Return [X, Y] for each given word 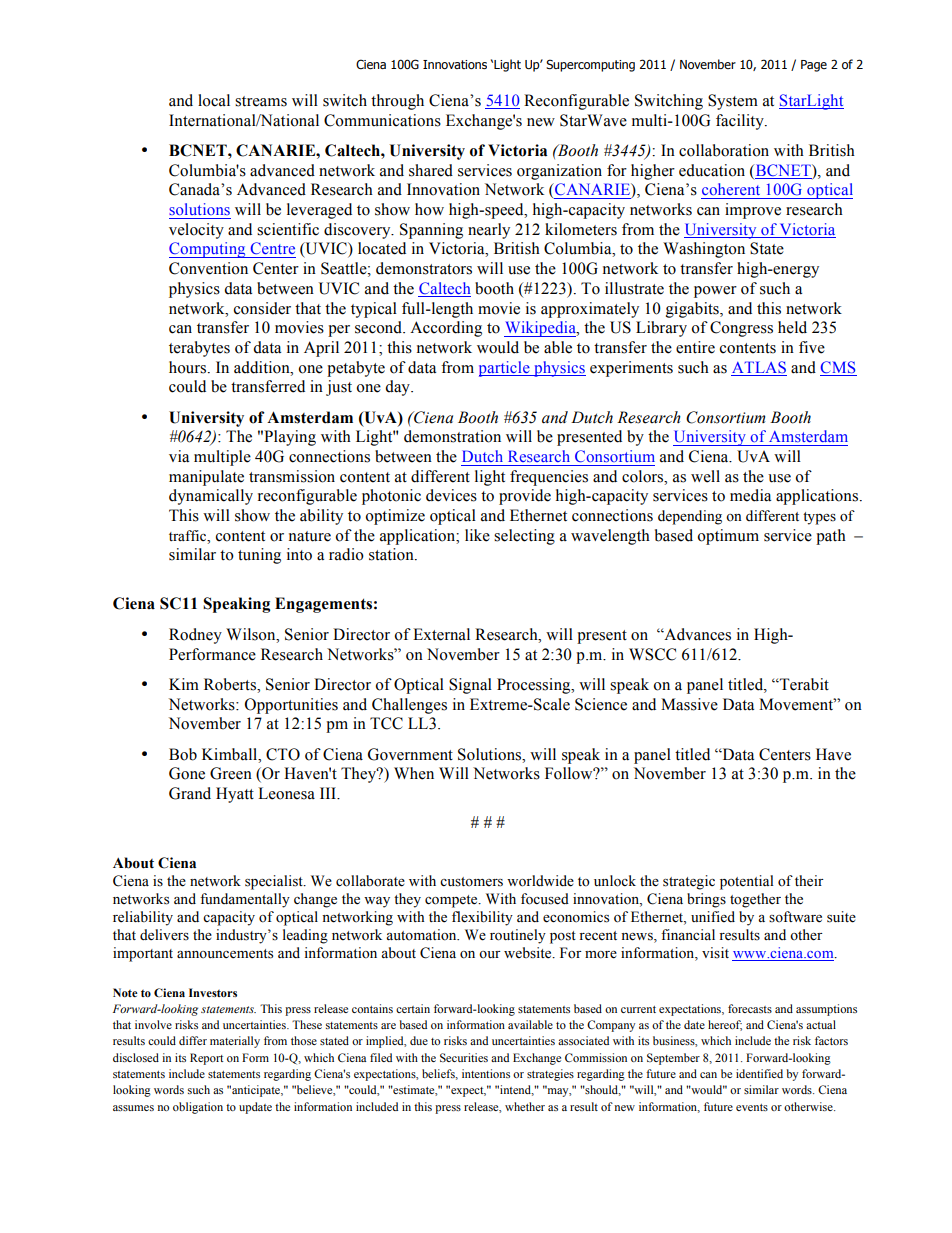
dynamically [211, 497]
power [715, 292]
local [214, 100]
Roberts [231, 684]
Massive [689, 704]
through [397, 102]
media [750, 495]
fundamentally [245, 900]
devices [451, 495]
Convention [208, 268]
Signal [470, 686]
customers [471, 882]
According [446, 329]
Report [207, 1059]
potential [747, 882]
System [733, 102]
